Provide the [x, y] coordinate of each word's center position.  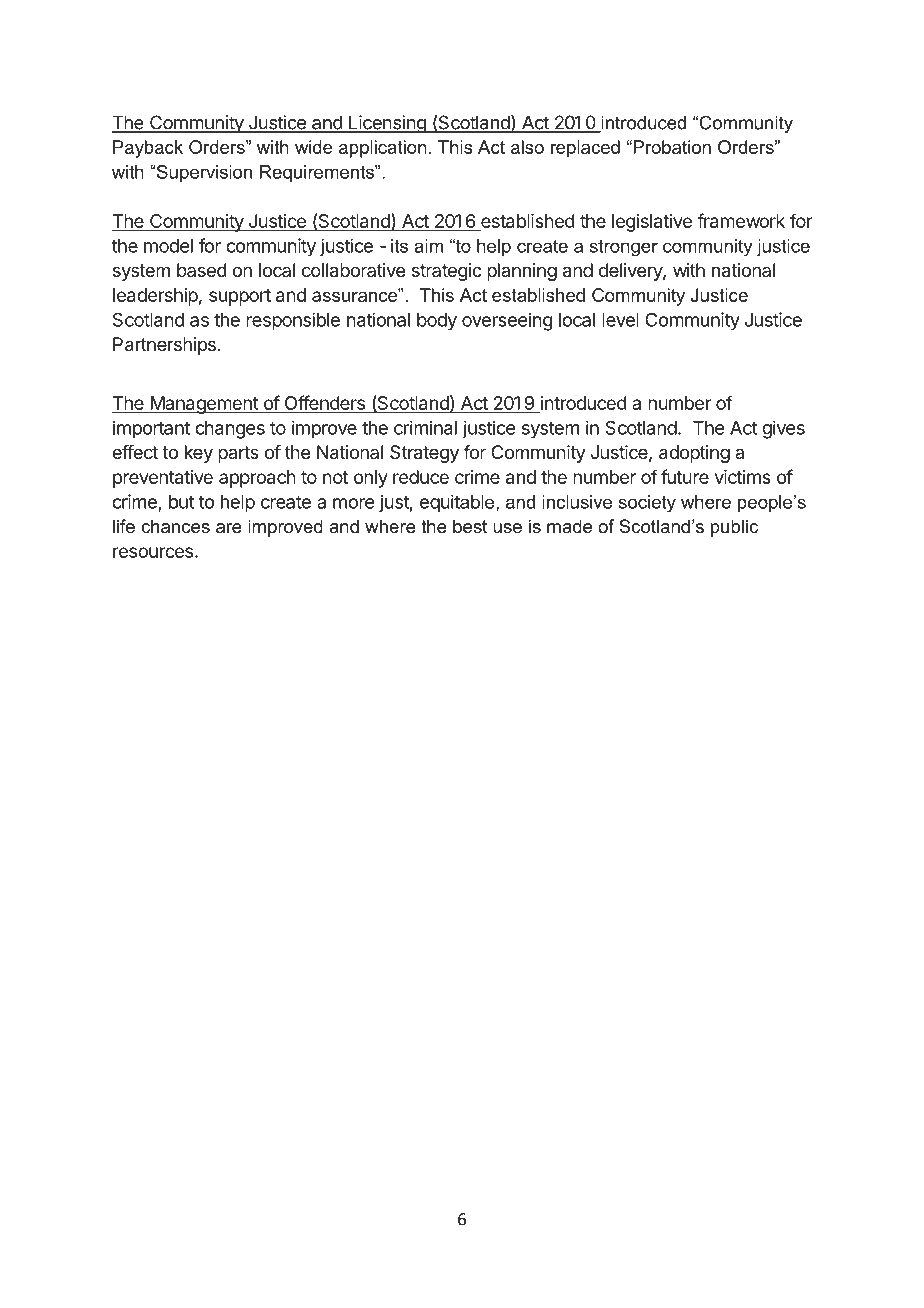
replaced [585, 149]
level [620, 320]
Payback [148, 149]
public [734, 528]
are [229, 528]
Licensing [387, 124]
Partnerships [164, 346]
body [437, 322]
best [470, 526]
